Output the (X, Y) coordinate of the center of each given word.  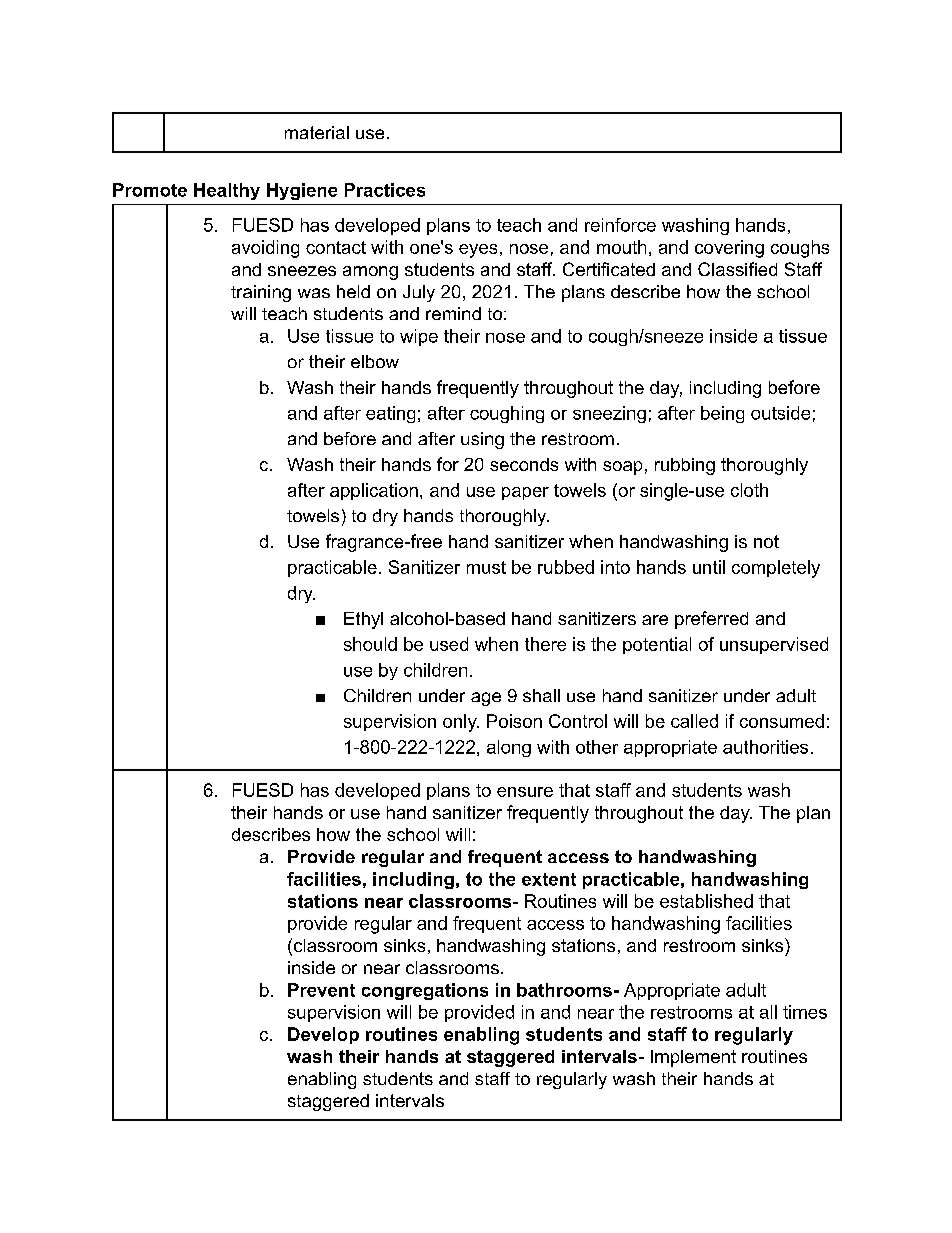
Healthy (227, 191)
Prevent (321, 990)
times (805, 1012)
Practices (385, 190)
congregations (425, 991)
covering (729, 249)
